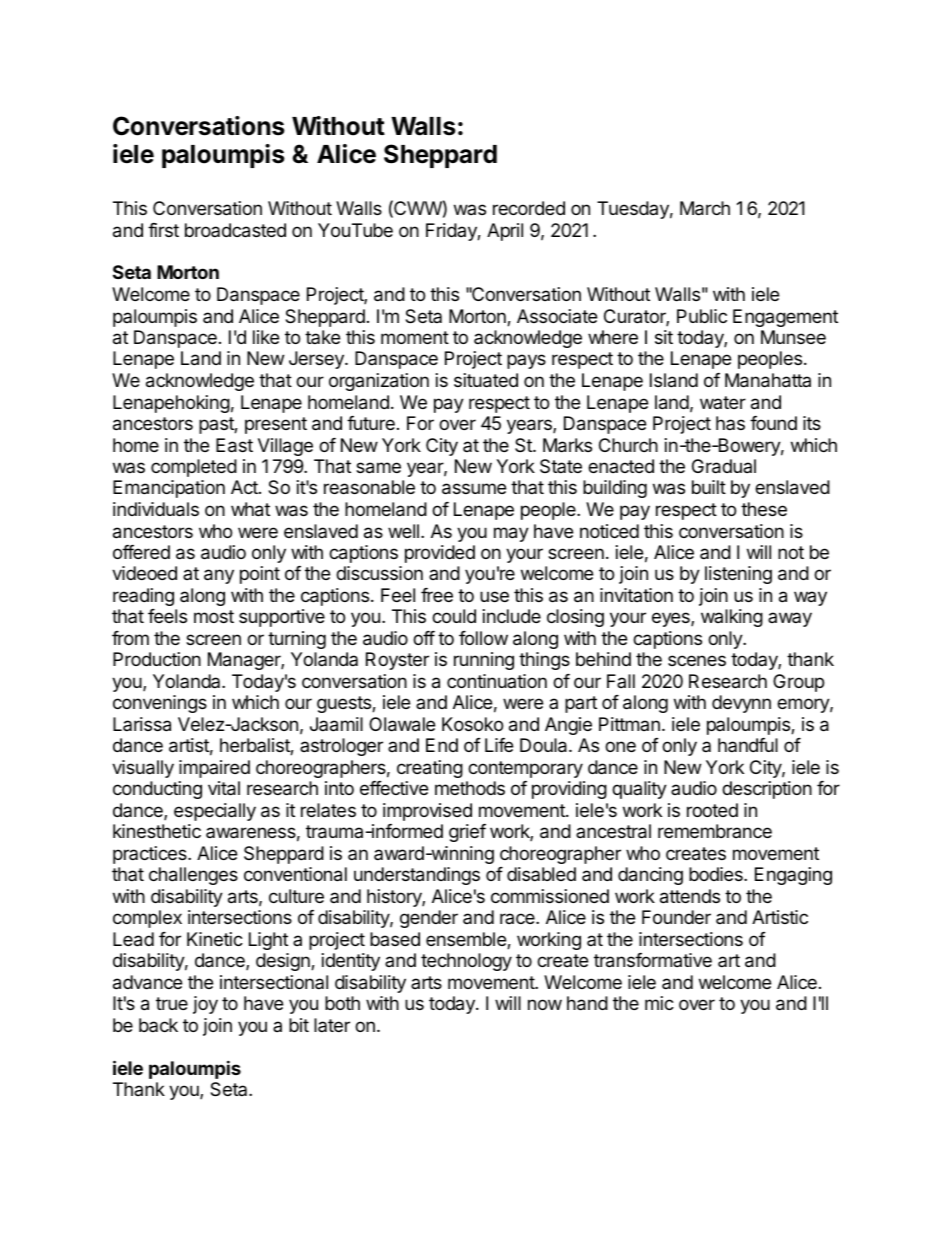 Image resolution: width=952 pixels, height=1233 pixels. I want to click on mic, so click(659, 1003).
